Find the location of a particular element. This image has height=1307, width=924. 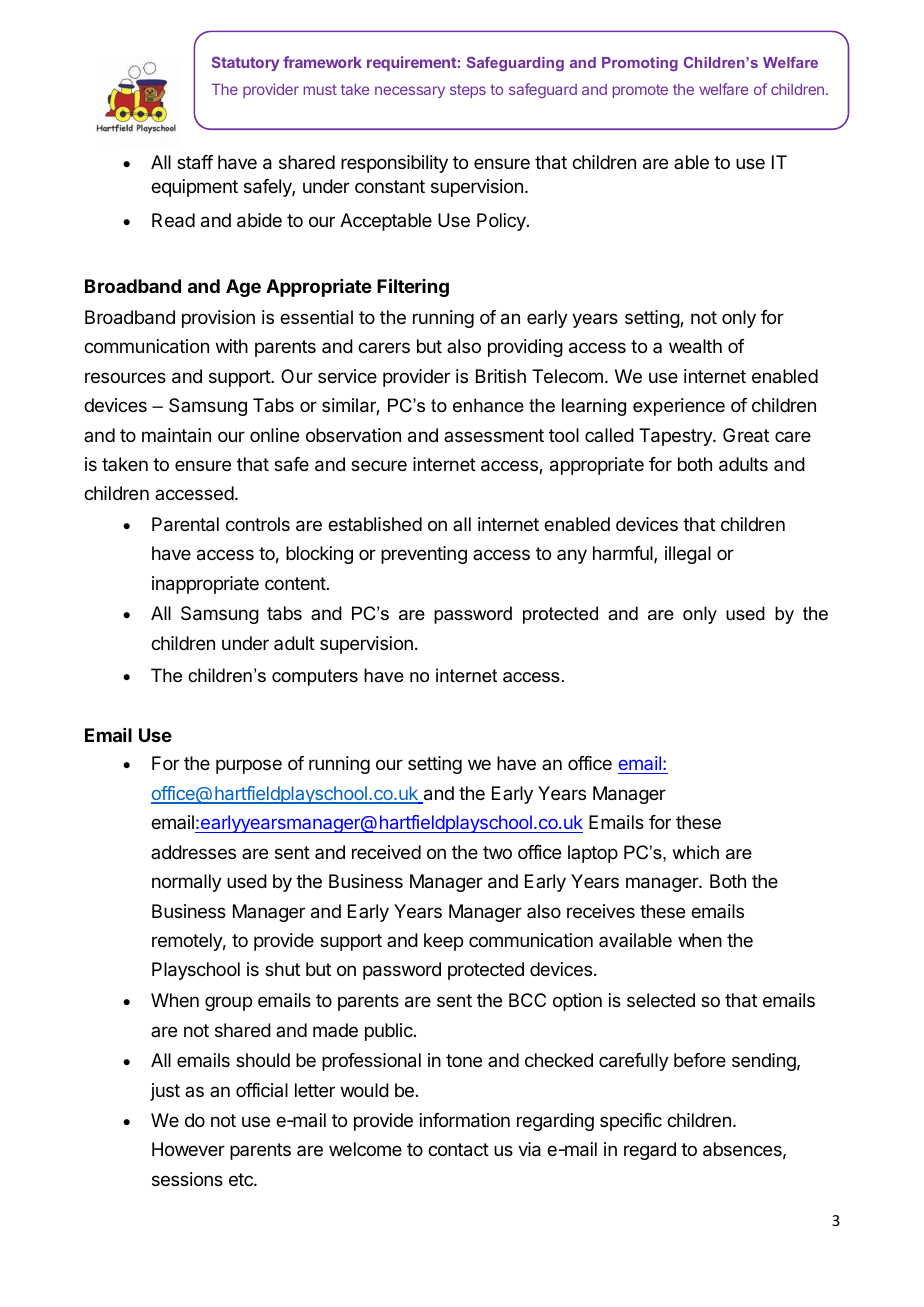

necessary is located at coordinates (410, 92).
